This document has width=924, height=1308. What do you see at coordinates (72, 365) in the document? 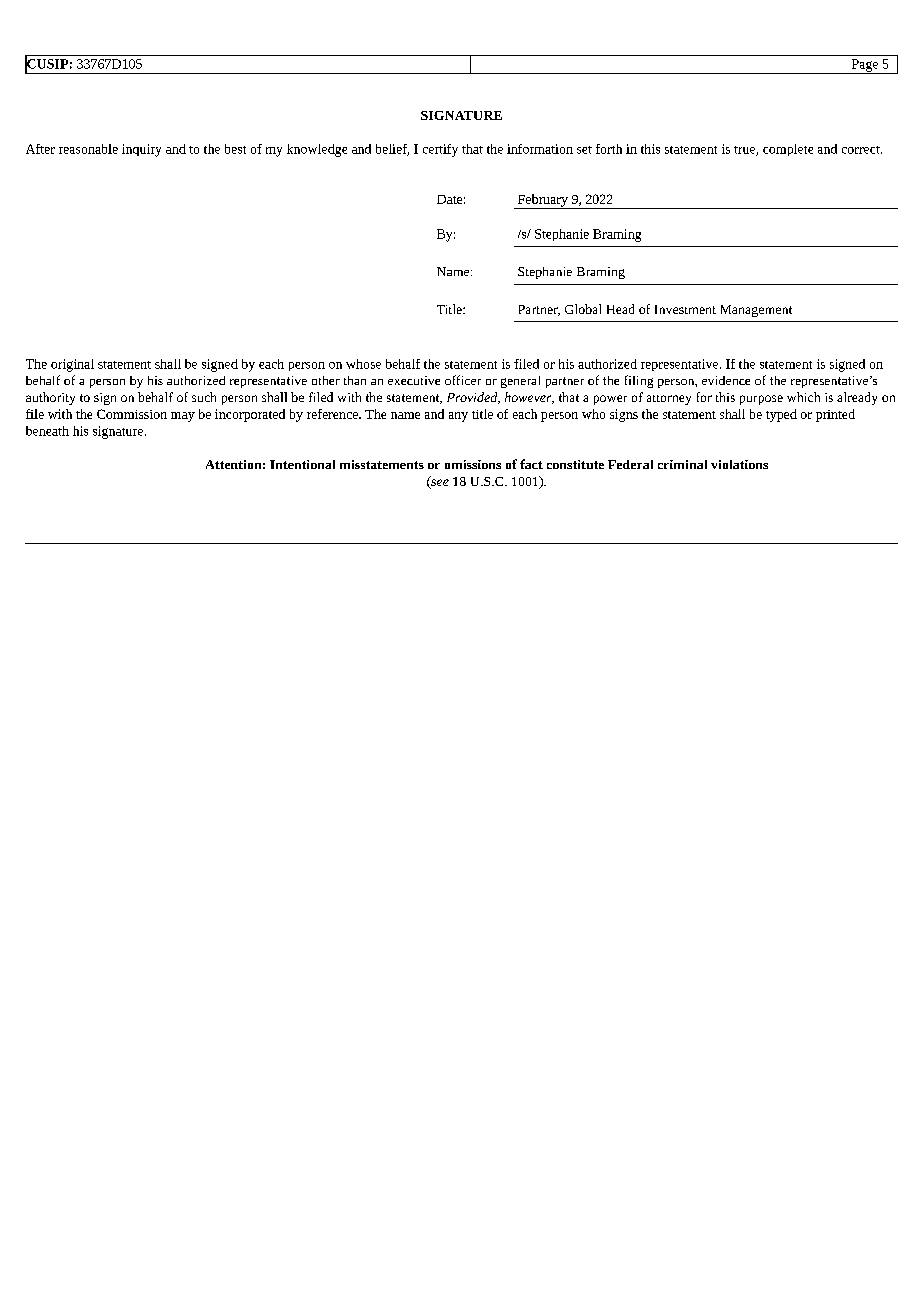
I see `original` at bounding box center [72, 365].
